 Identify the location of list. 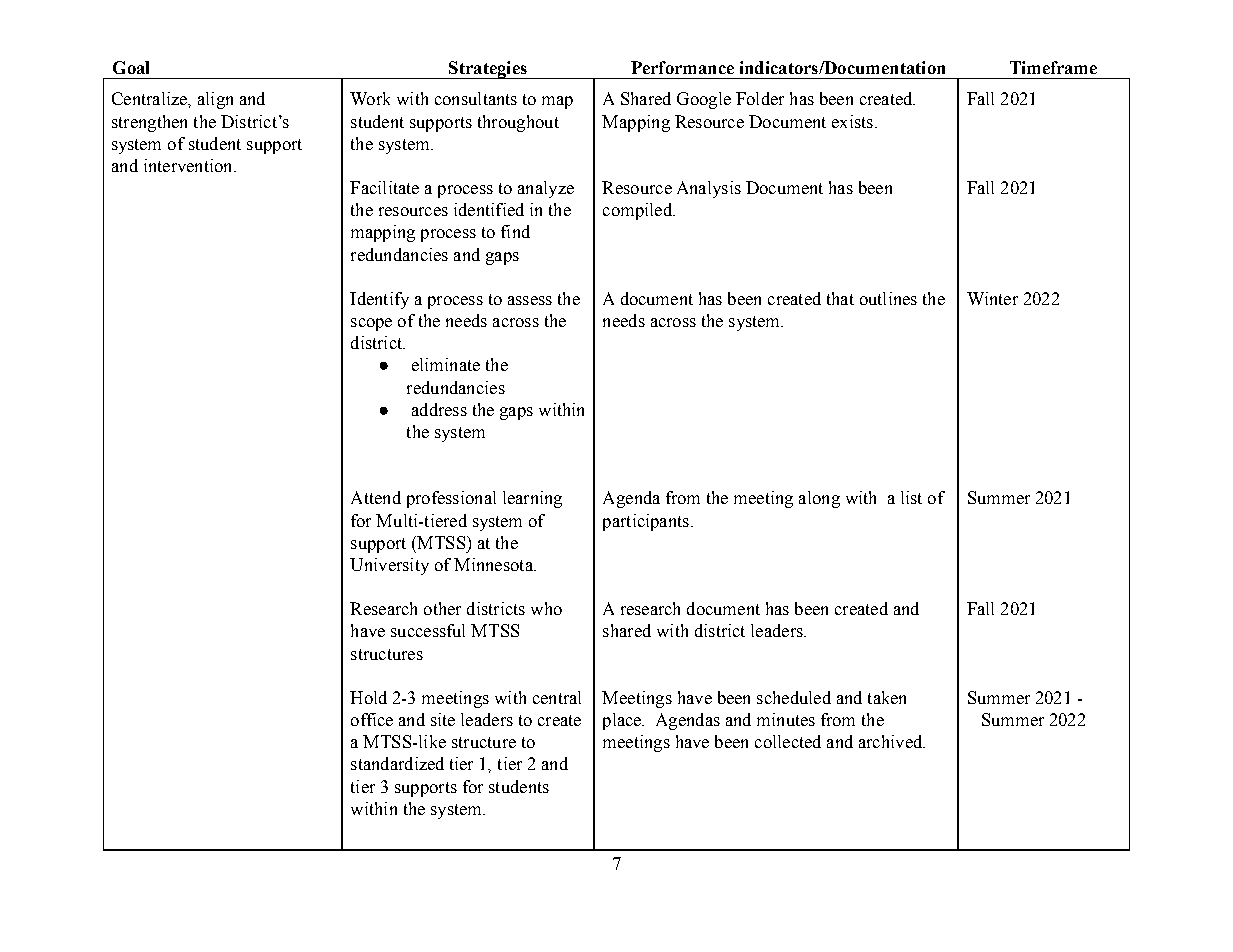
(911, 497).
